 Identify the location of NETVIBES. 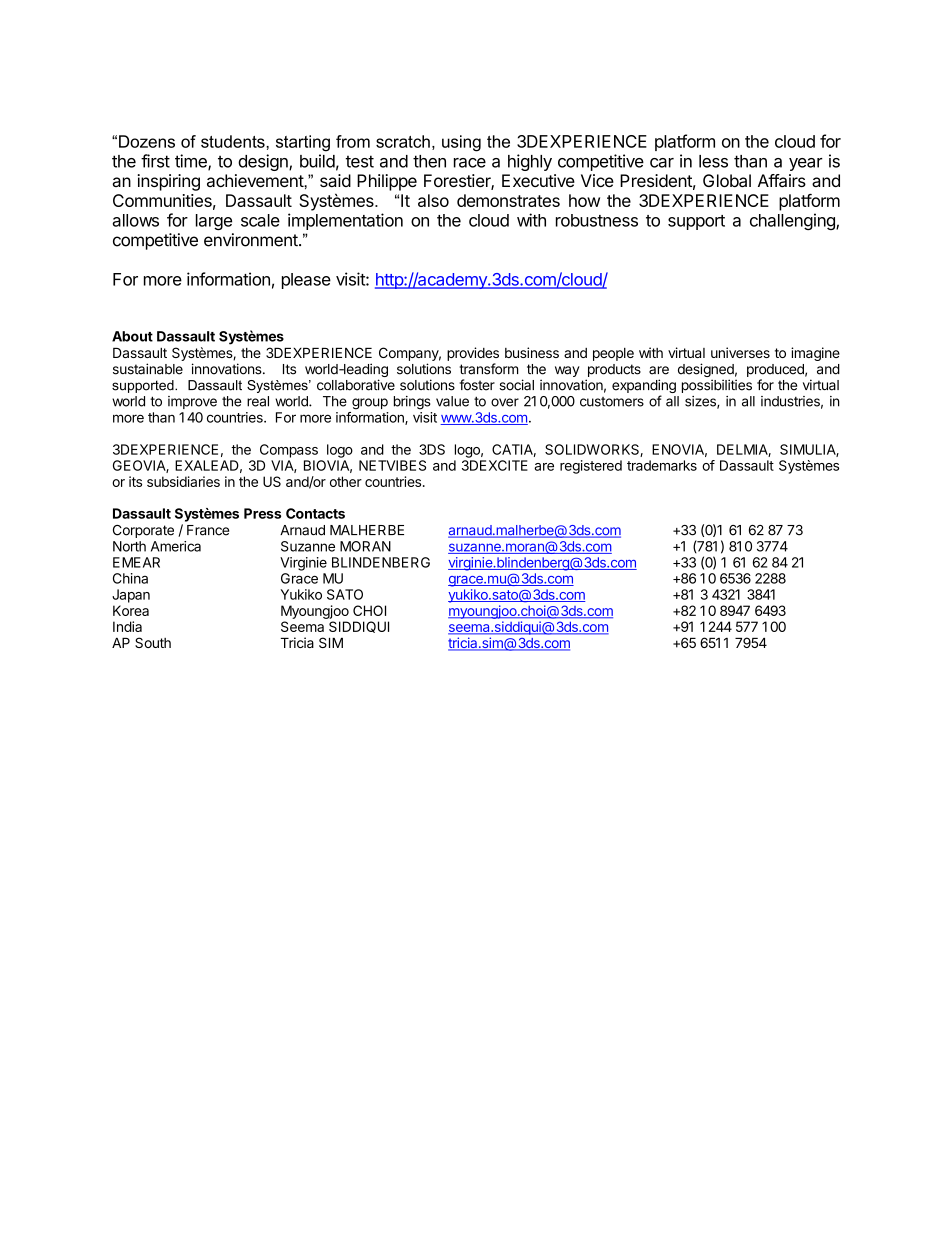
(392, 465).
